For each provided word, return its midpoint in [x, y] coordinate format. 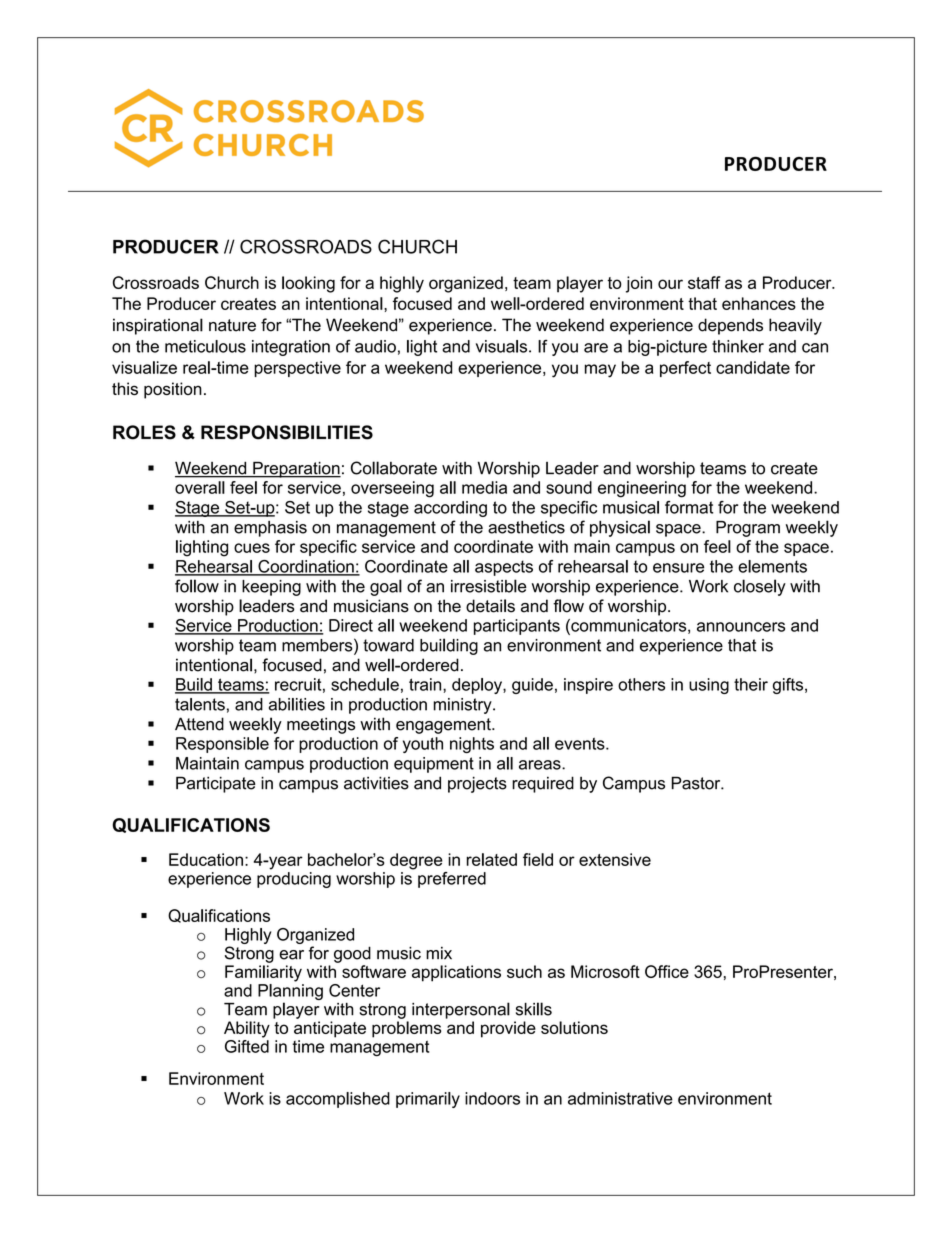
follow [197, 586]
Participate [216, 784]
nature [232, 325]
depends [730, 326]
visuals [503, 346]
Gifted [247, 1046]
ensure [678, 568]
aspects [504, 568]
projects [477, 784]
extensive [615, 859]
